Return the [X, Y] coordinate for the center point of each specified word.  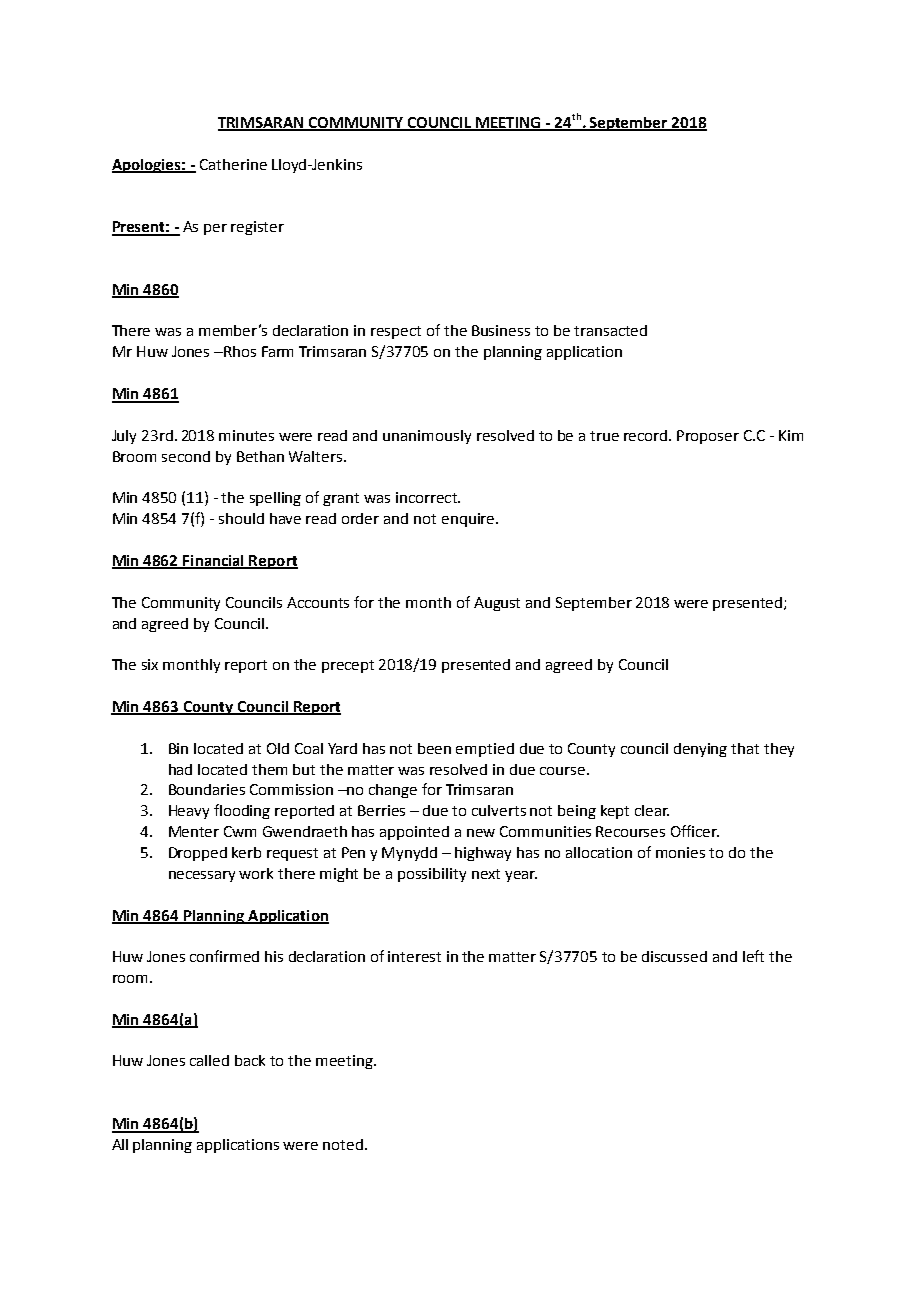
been [434, 748]
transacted [610, 330]
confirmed [224, 956]
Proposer [708, 437]
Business [501, 330]
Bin [178, 748]
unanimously [427, 437]
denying [700, 750]
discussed [674, 956]
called [209, 1060]
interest [414, 956]
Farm [277, 351]
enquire [468, 520]
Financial [214, 562]
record [647, 435]
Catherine [233, 164]
